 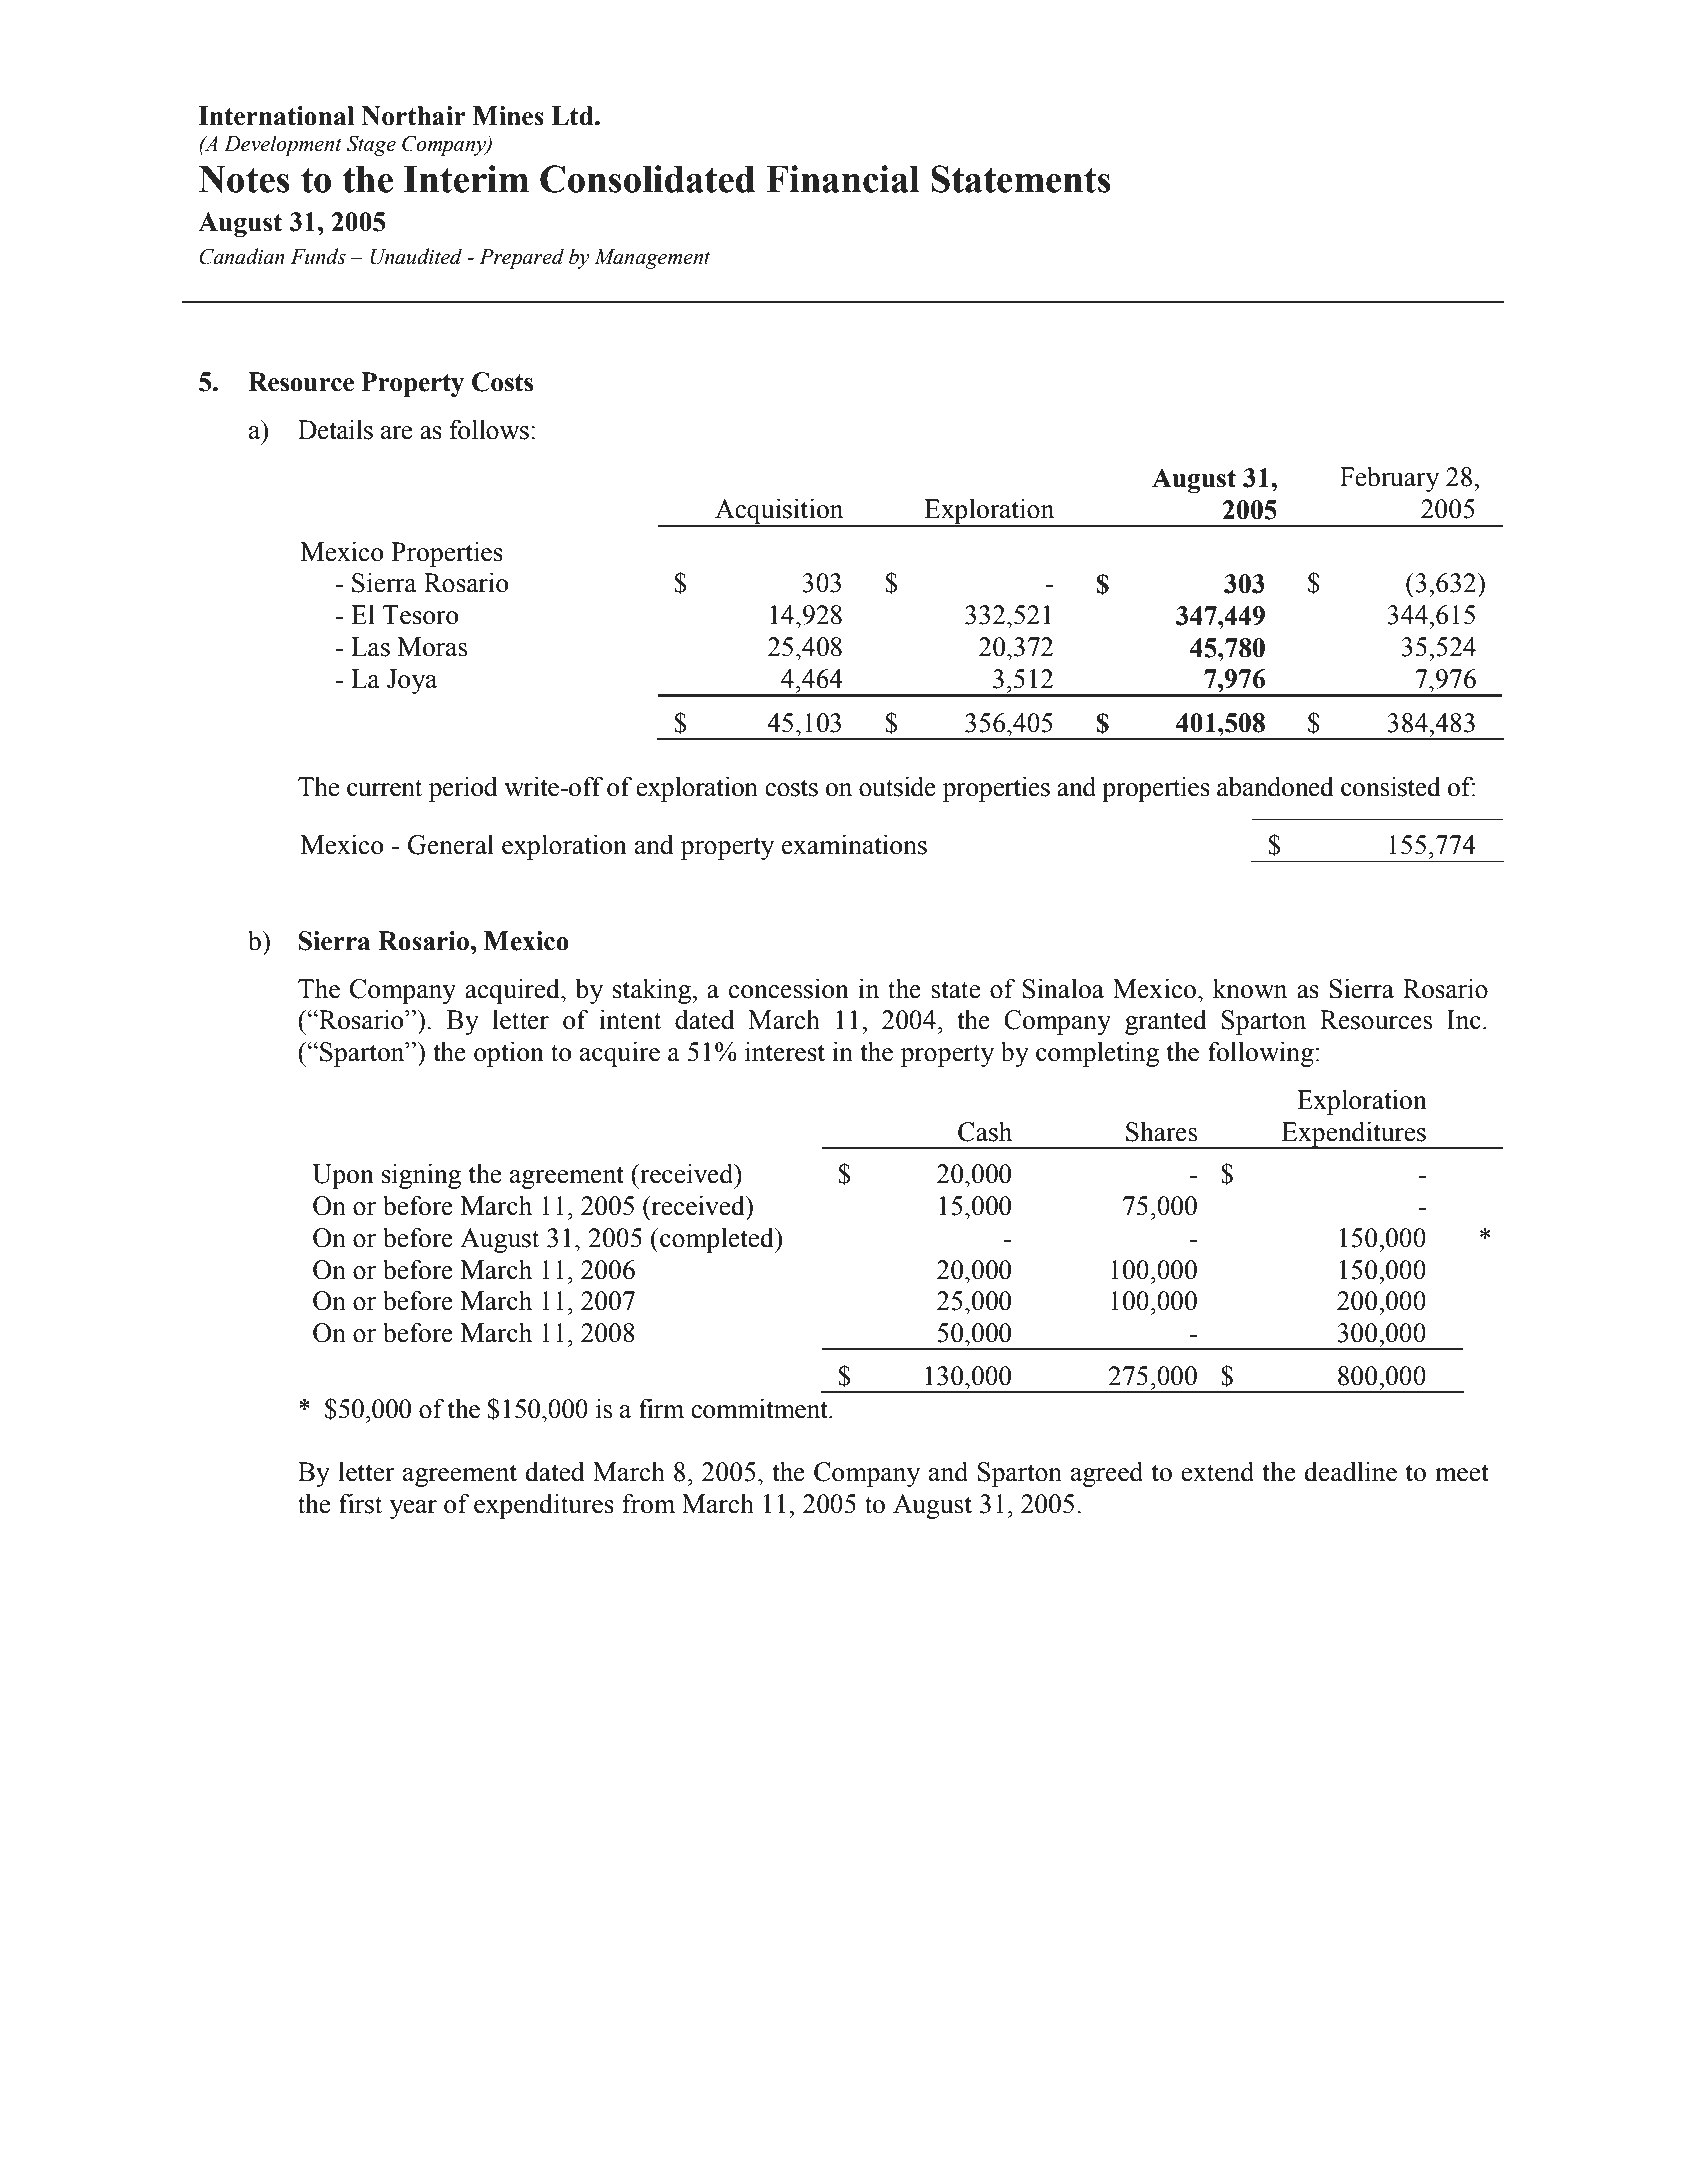 What do you see at coordinates (843, 179) in the screenshot?
I see `Financial` at bounding box center [843, 179].
